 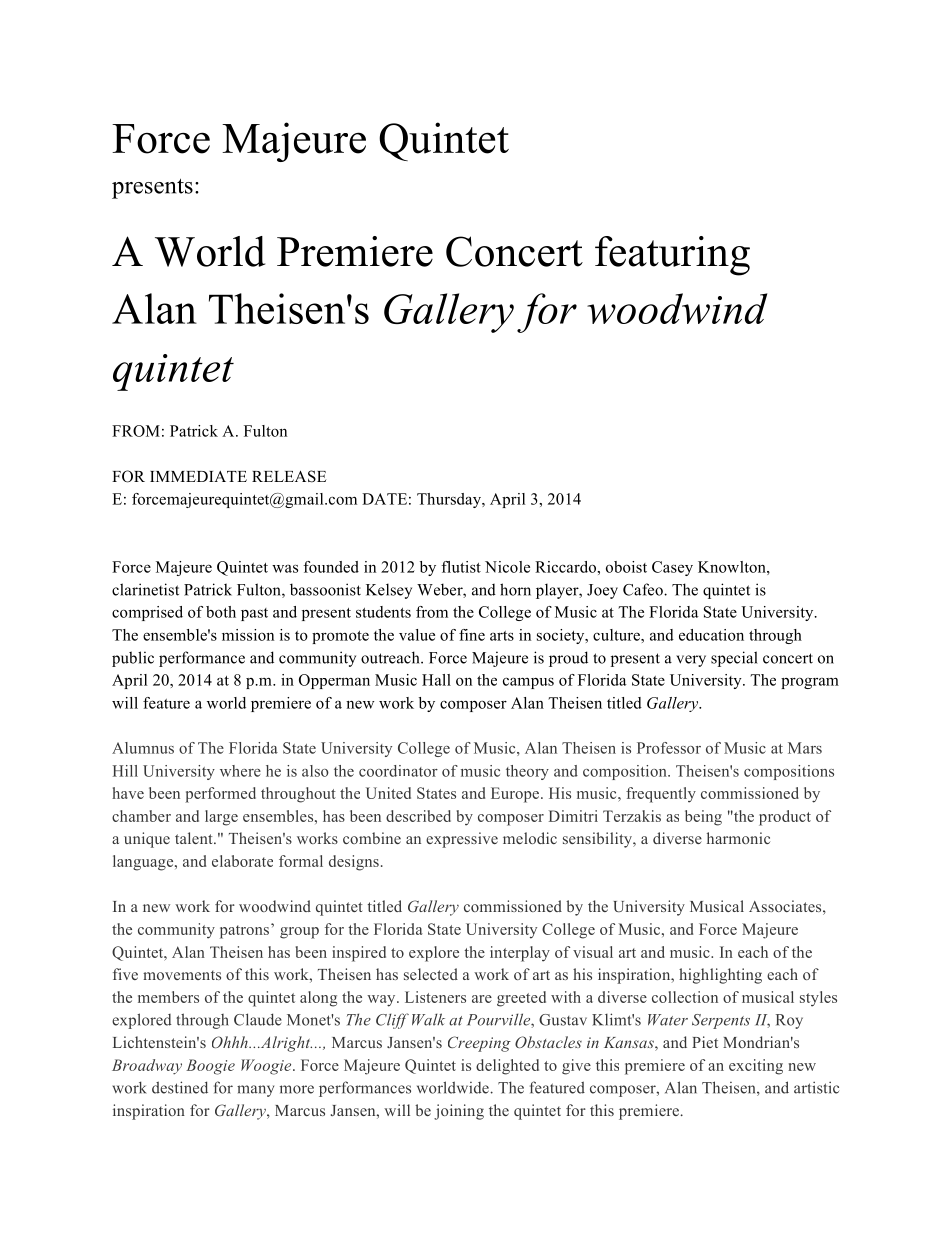 What do you see at coordinates (180, 1087) in the screenshot?
I see `destined` at bounding box center [180, 1087].
